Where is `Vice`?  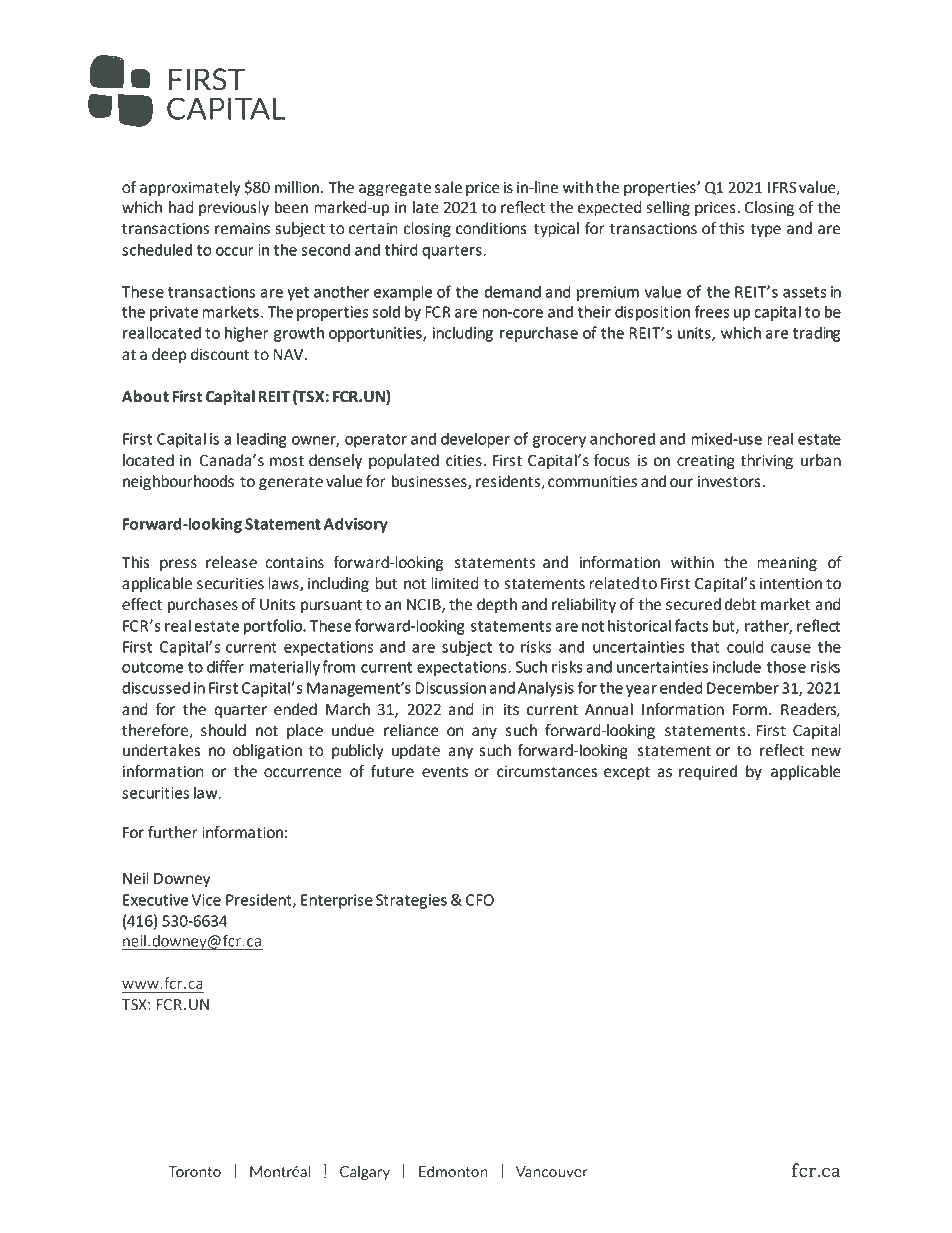
Vice is located at coordinates (206, 900).
